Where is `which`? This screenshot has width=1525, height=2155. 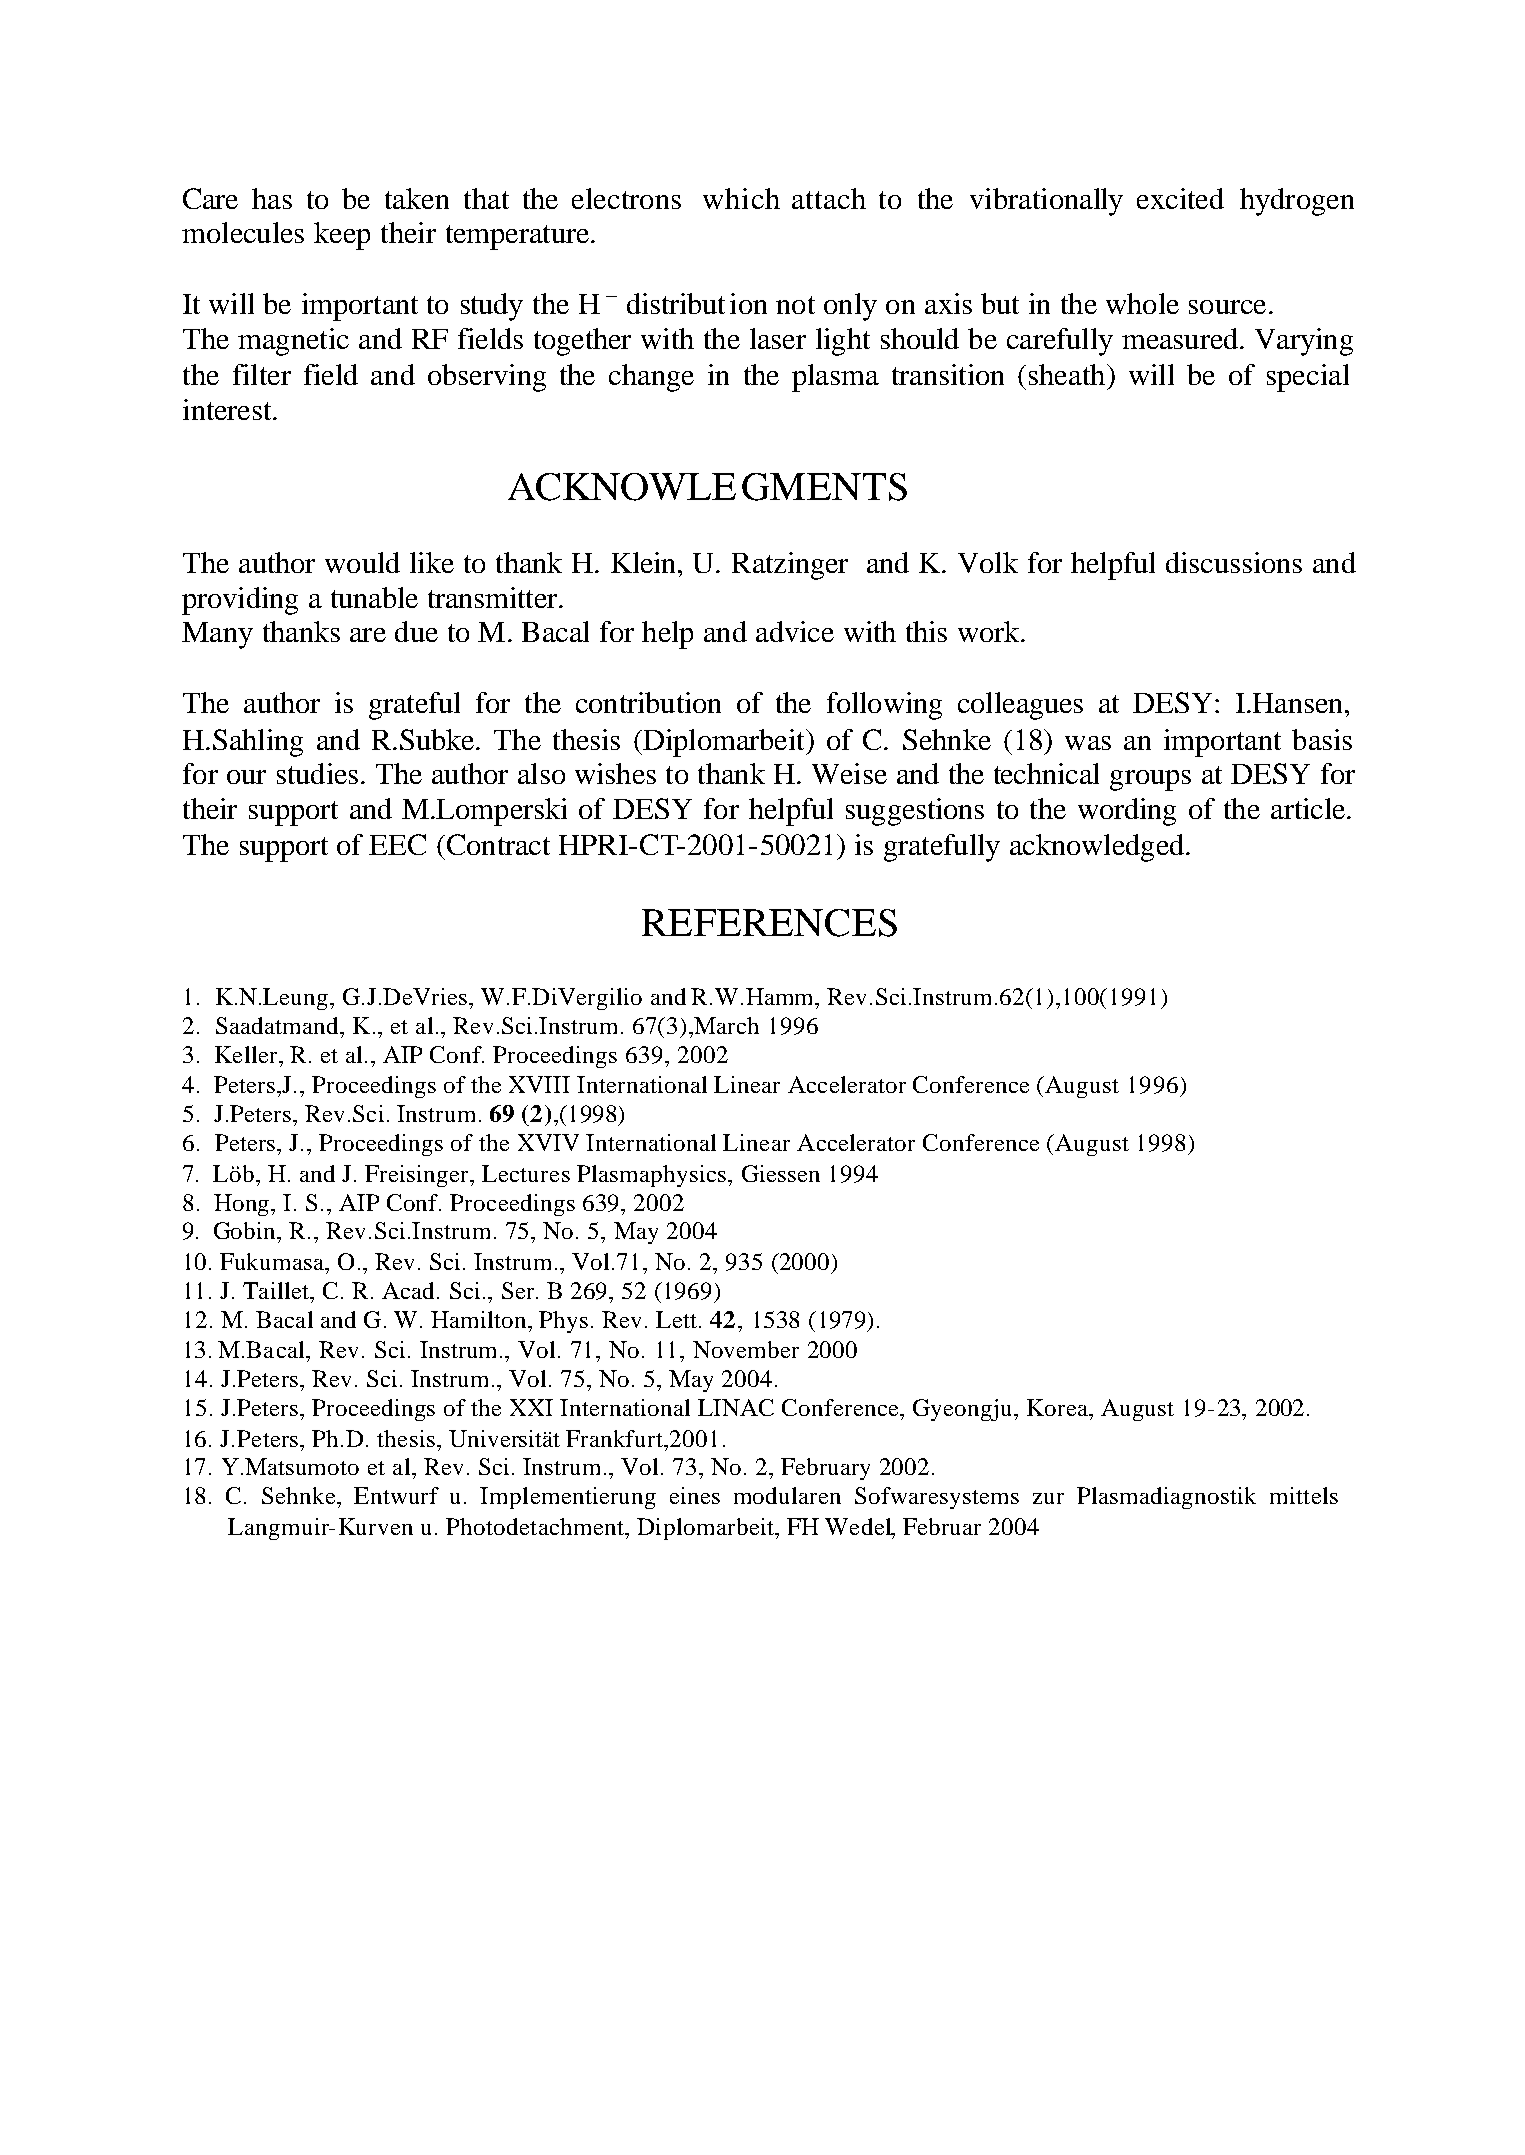
which is located at coordinates (741, 198).
